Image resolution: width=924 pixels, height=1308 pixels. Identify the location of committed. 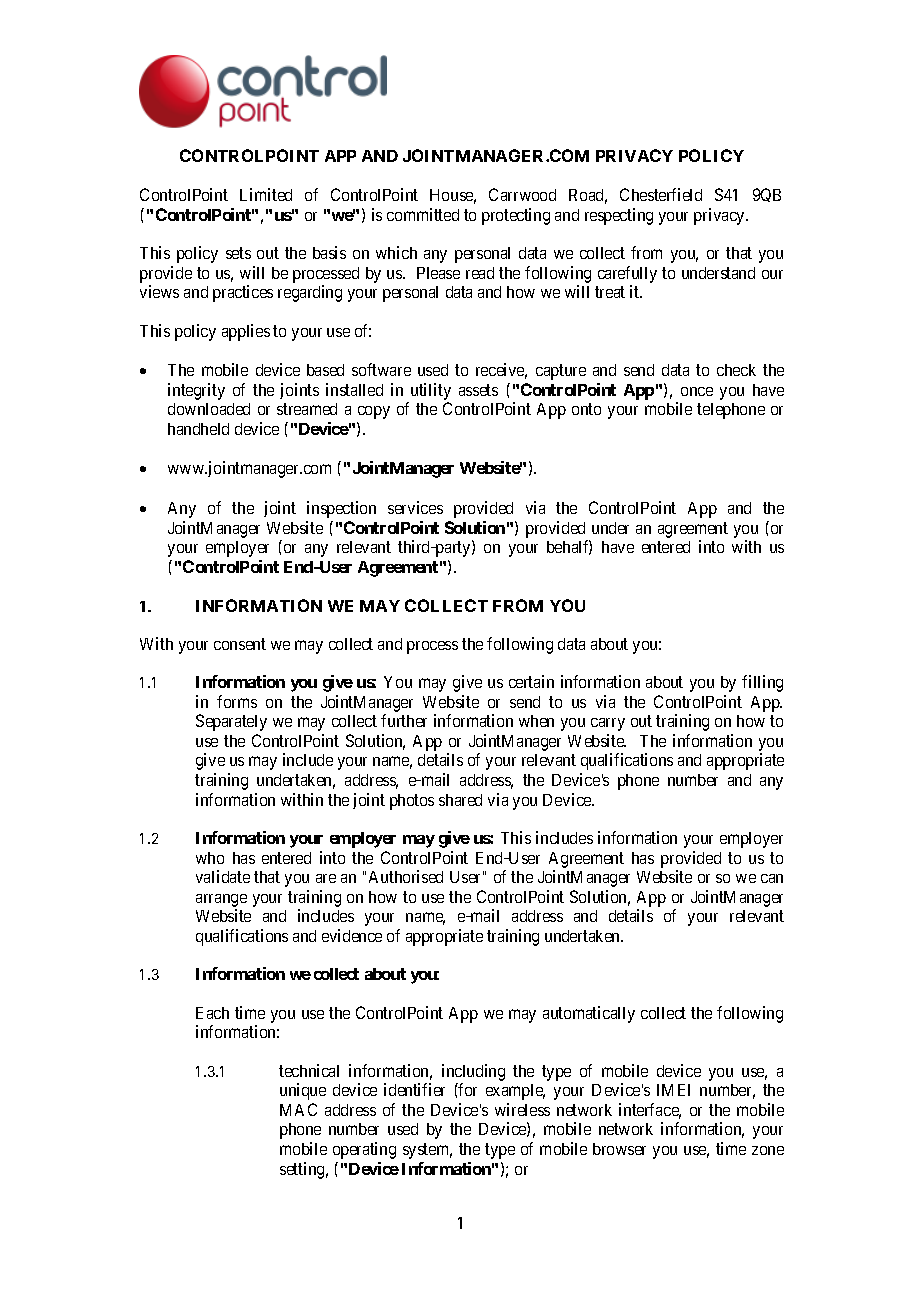
(423, 214).
